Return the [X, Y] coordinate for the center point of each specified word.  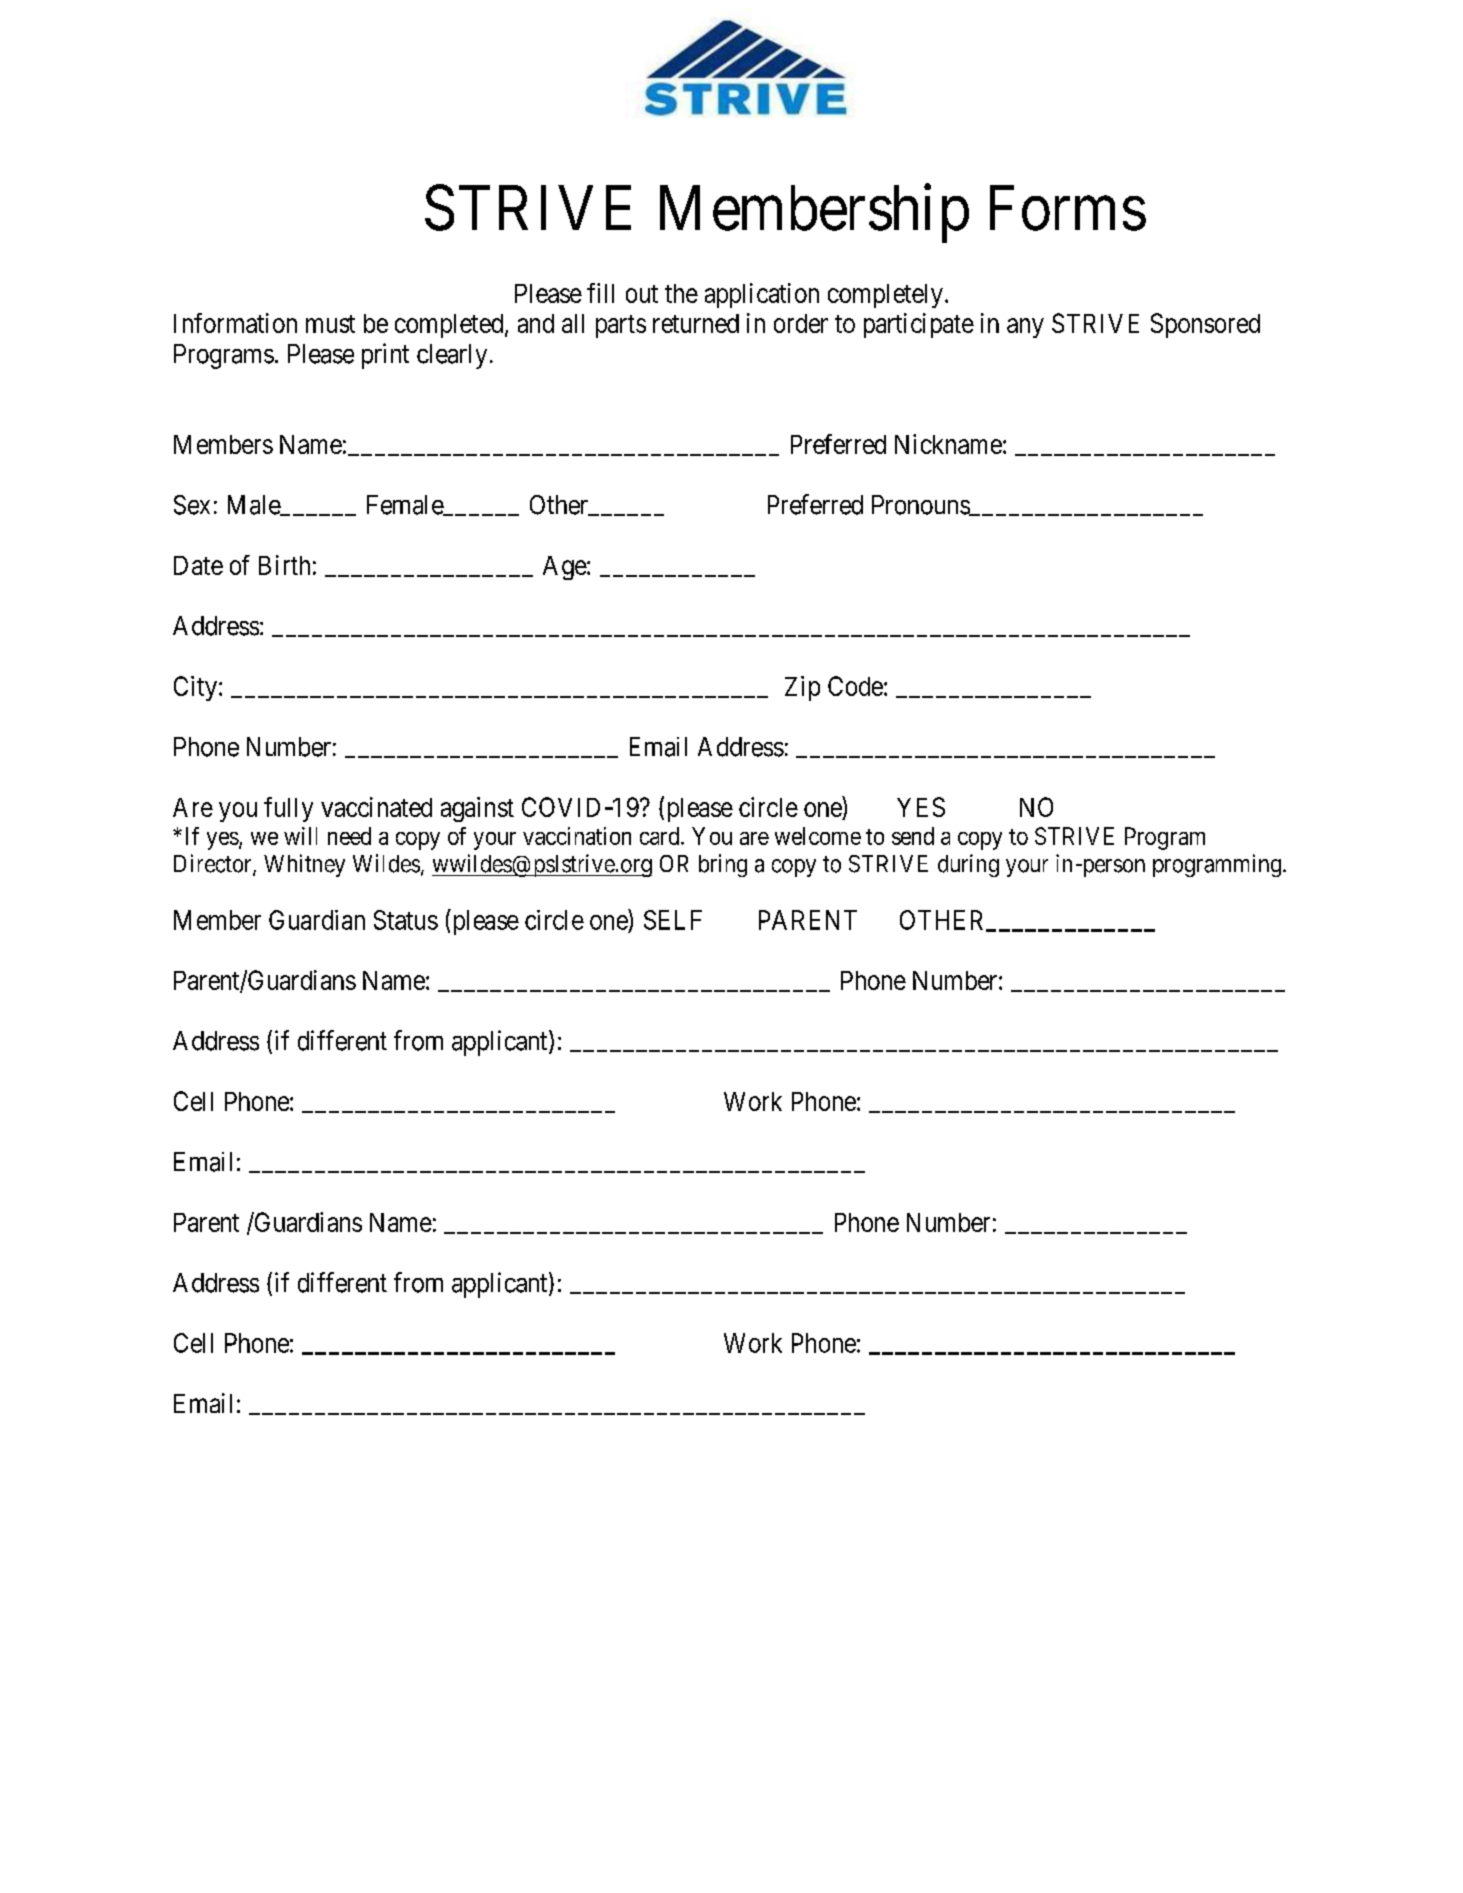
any [1025, 328]
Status [406, 920]
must [330, 324]
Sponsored [1205, 325]
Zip [802, 688]
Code [855, 686]
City [197, 688]
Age [565, 568]
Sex [192, 505]
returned [696, 323]
